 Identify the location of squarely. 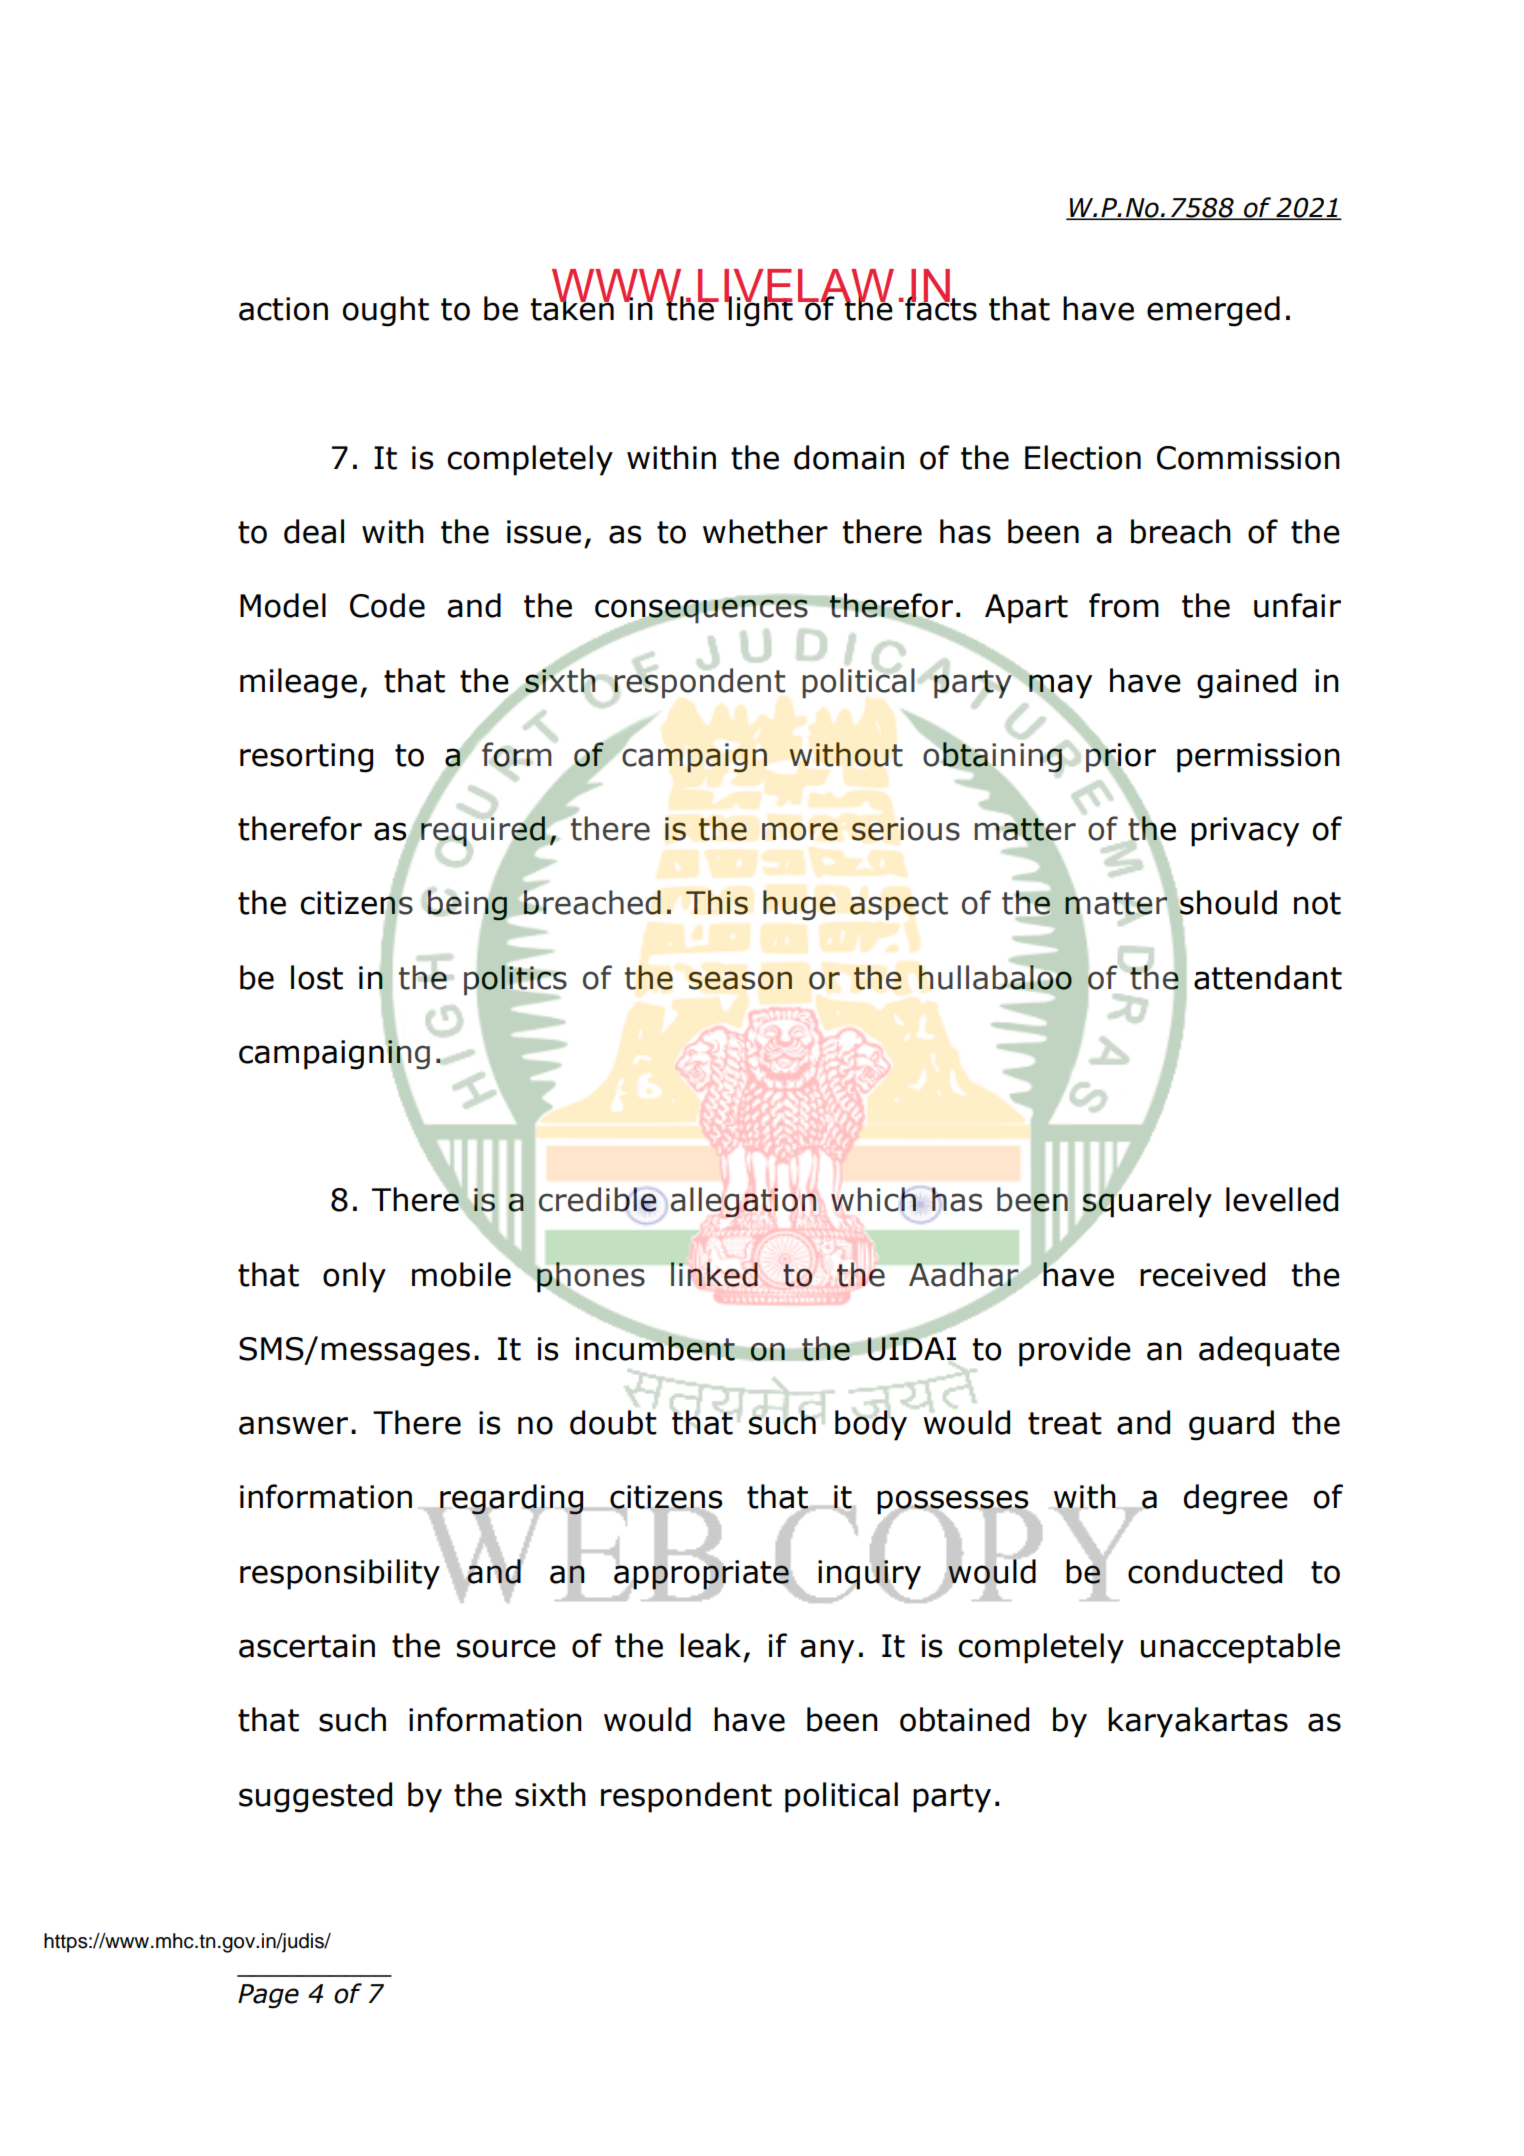
(1146, 1203).
